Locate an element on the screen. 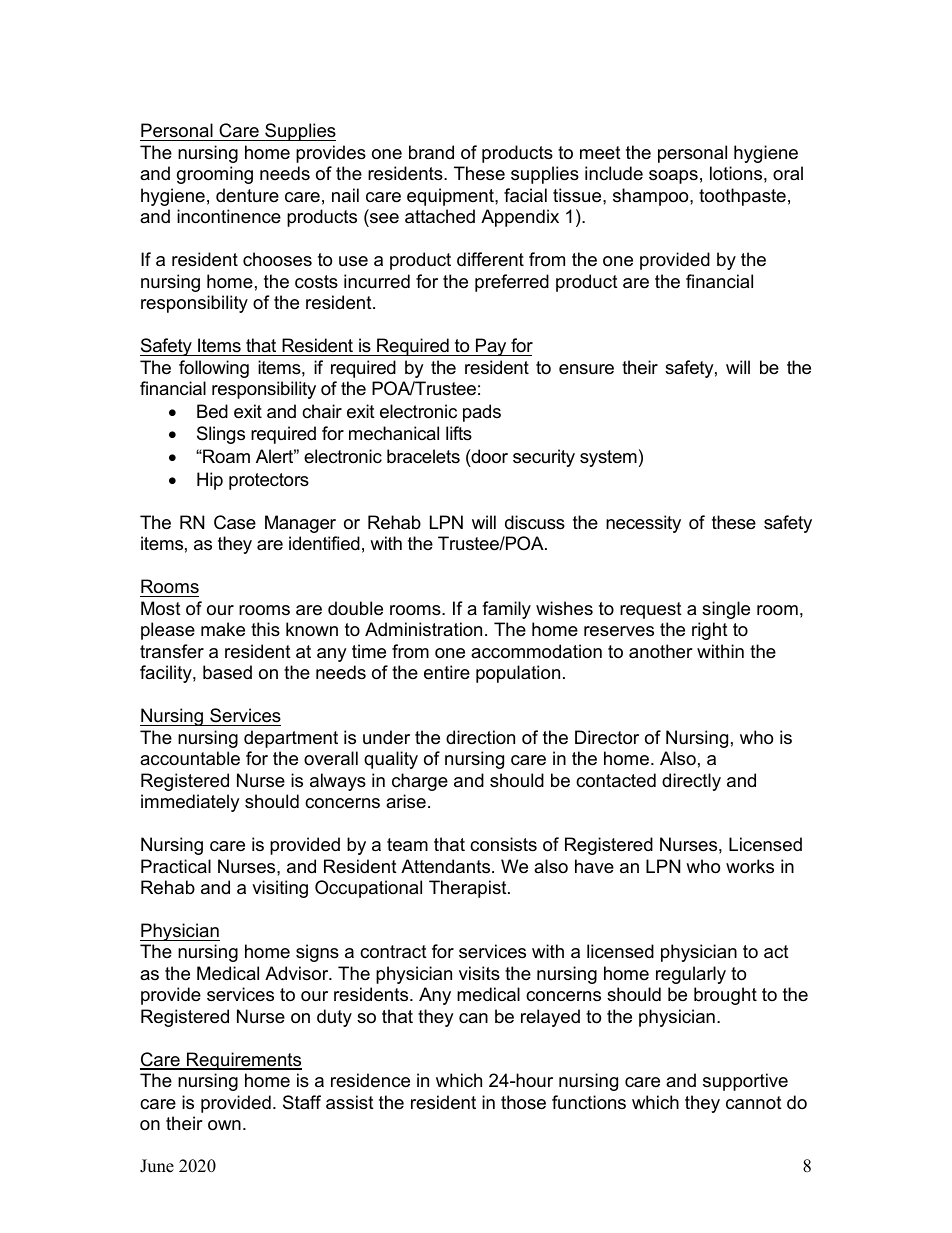 Image resolution: width=952 pixels, height=1233 pixels. visits is located at coordinates (479, 973).
